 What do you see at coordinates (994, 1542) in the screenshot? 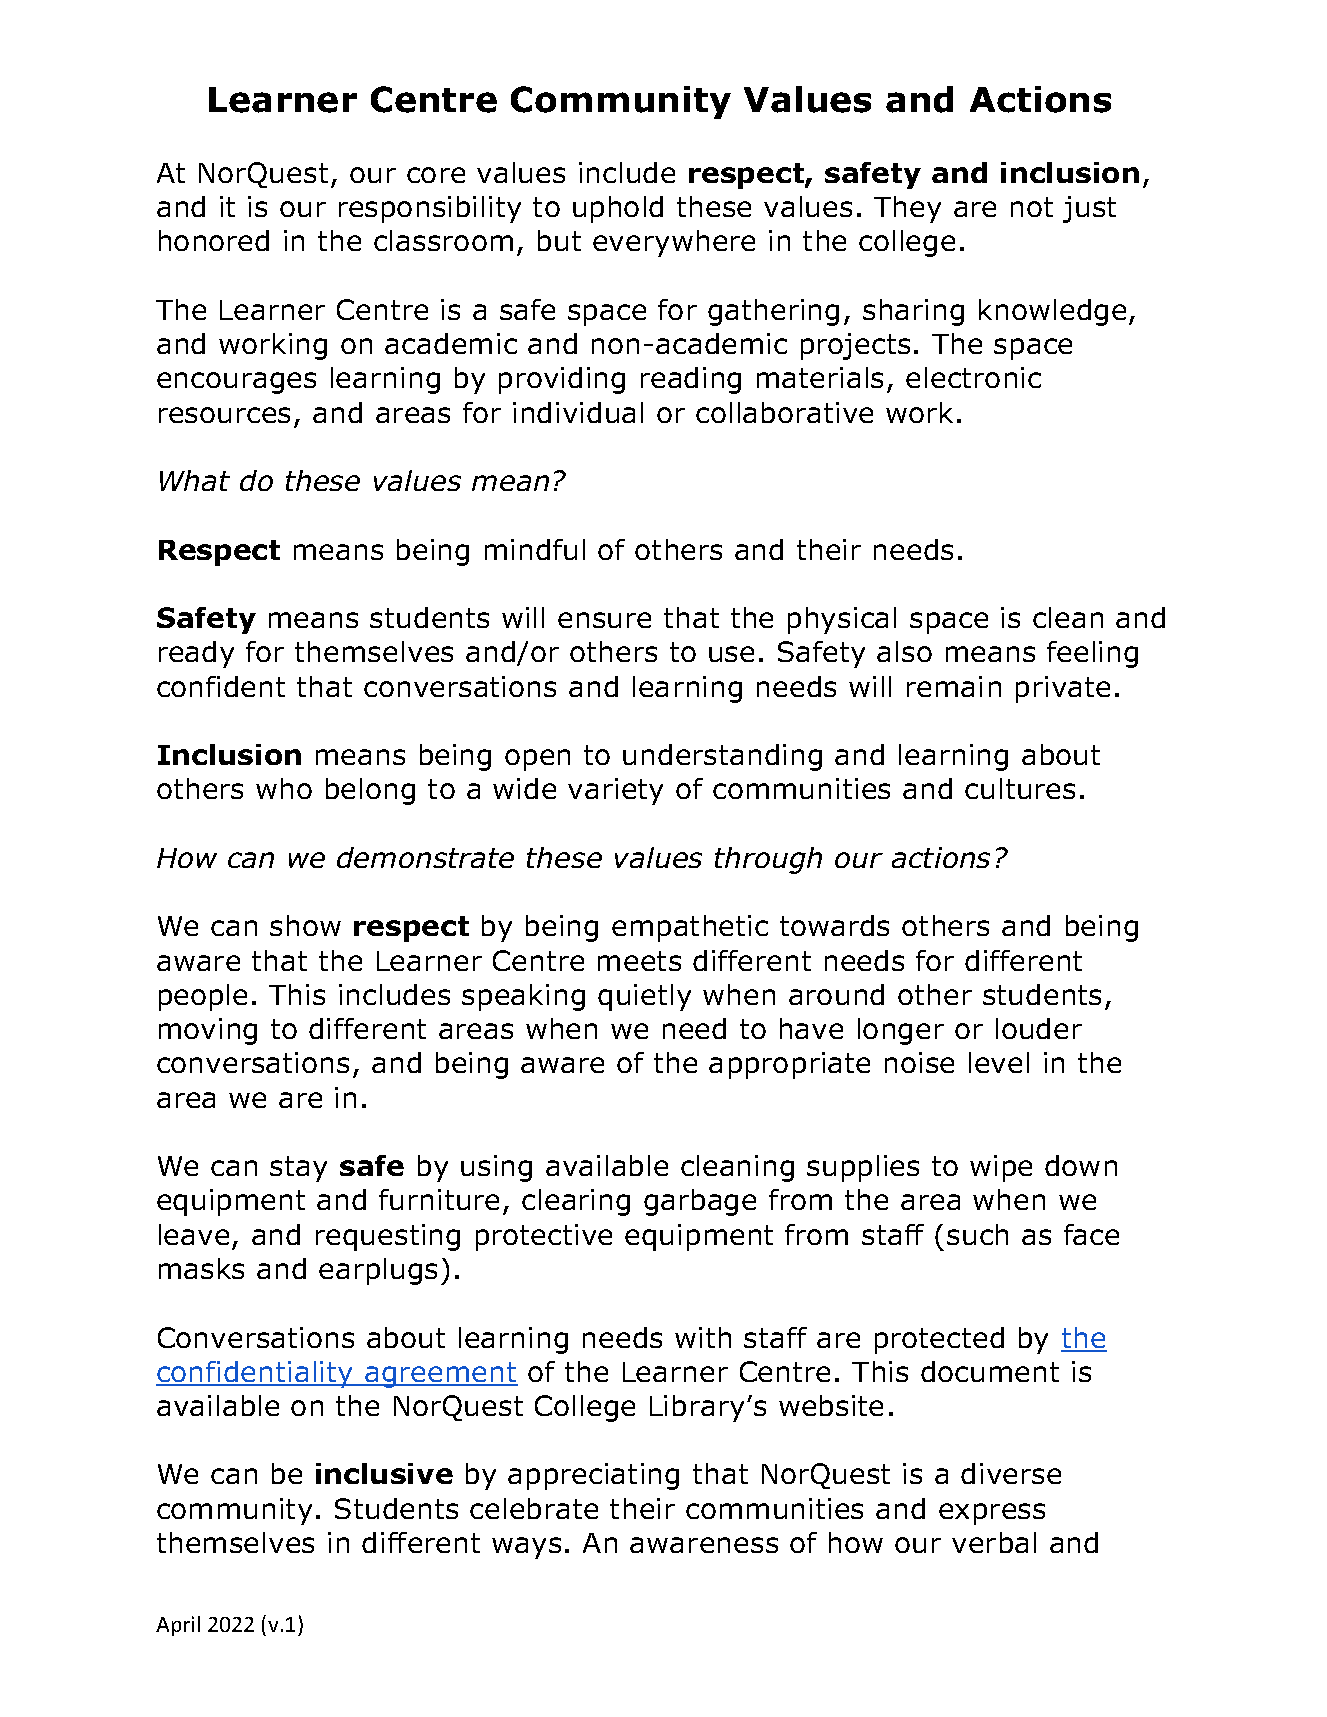
I see `verbal` at bounding box center [994, 1542].
